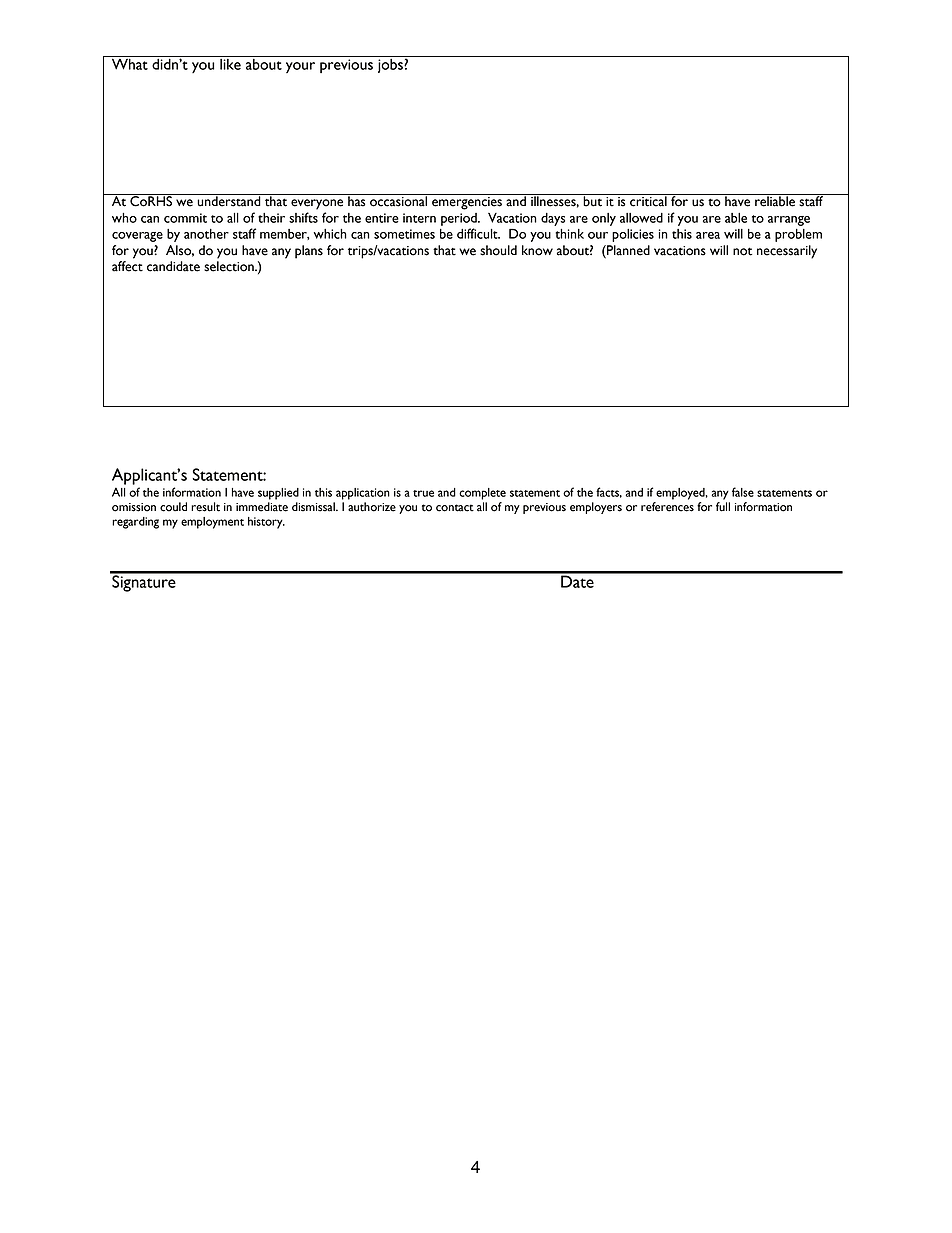 This screenshot has width=952, height=1233. I want to click on period, so click(460, 219).
